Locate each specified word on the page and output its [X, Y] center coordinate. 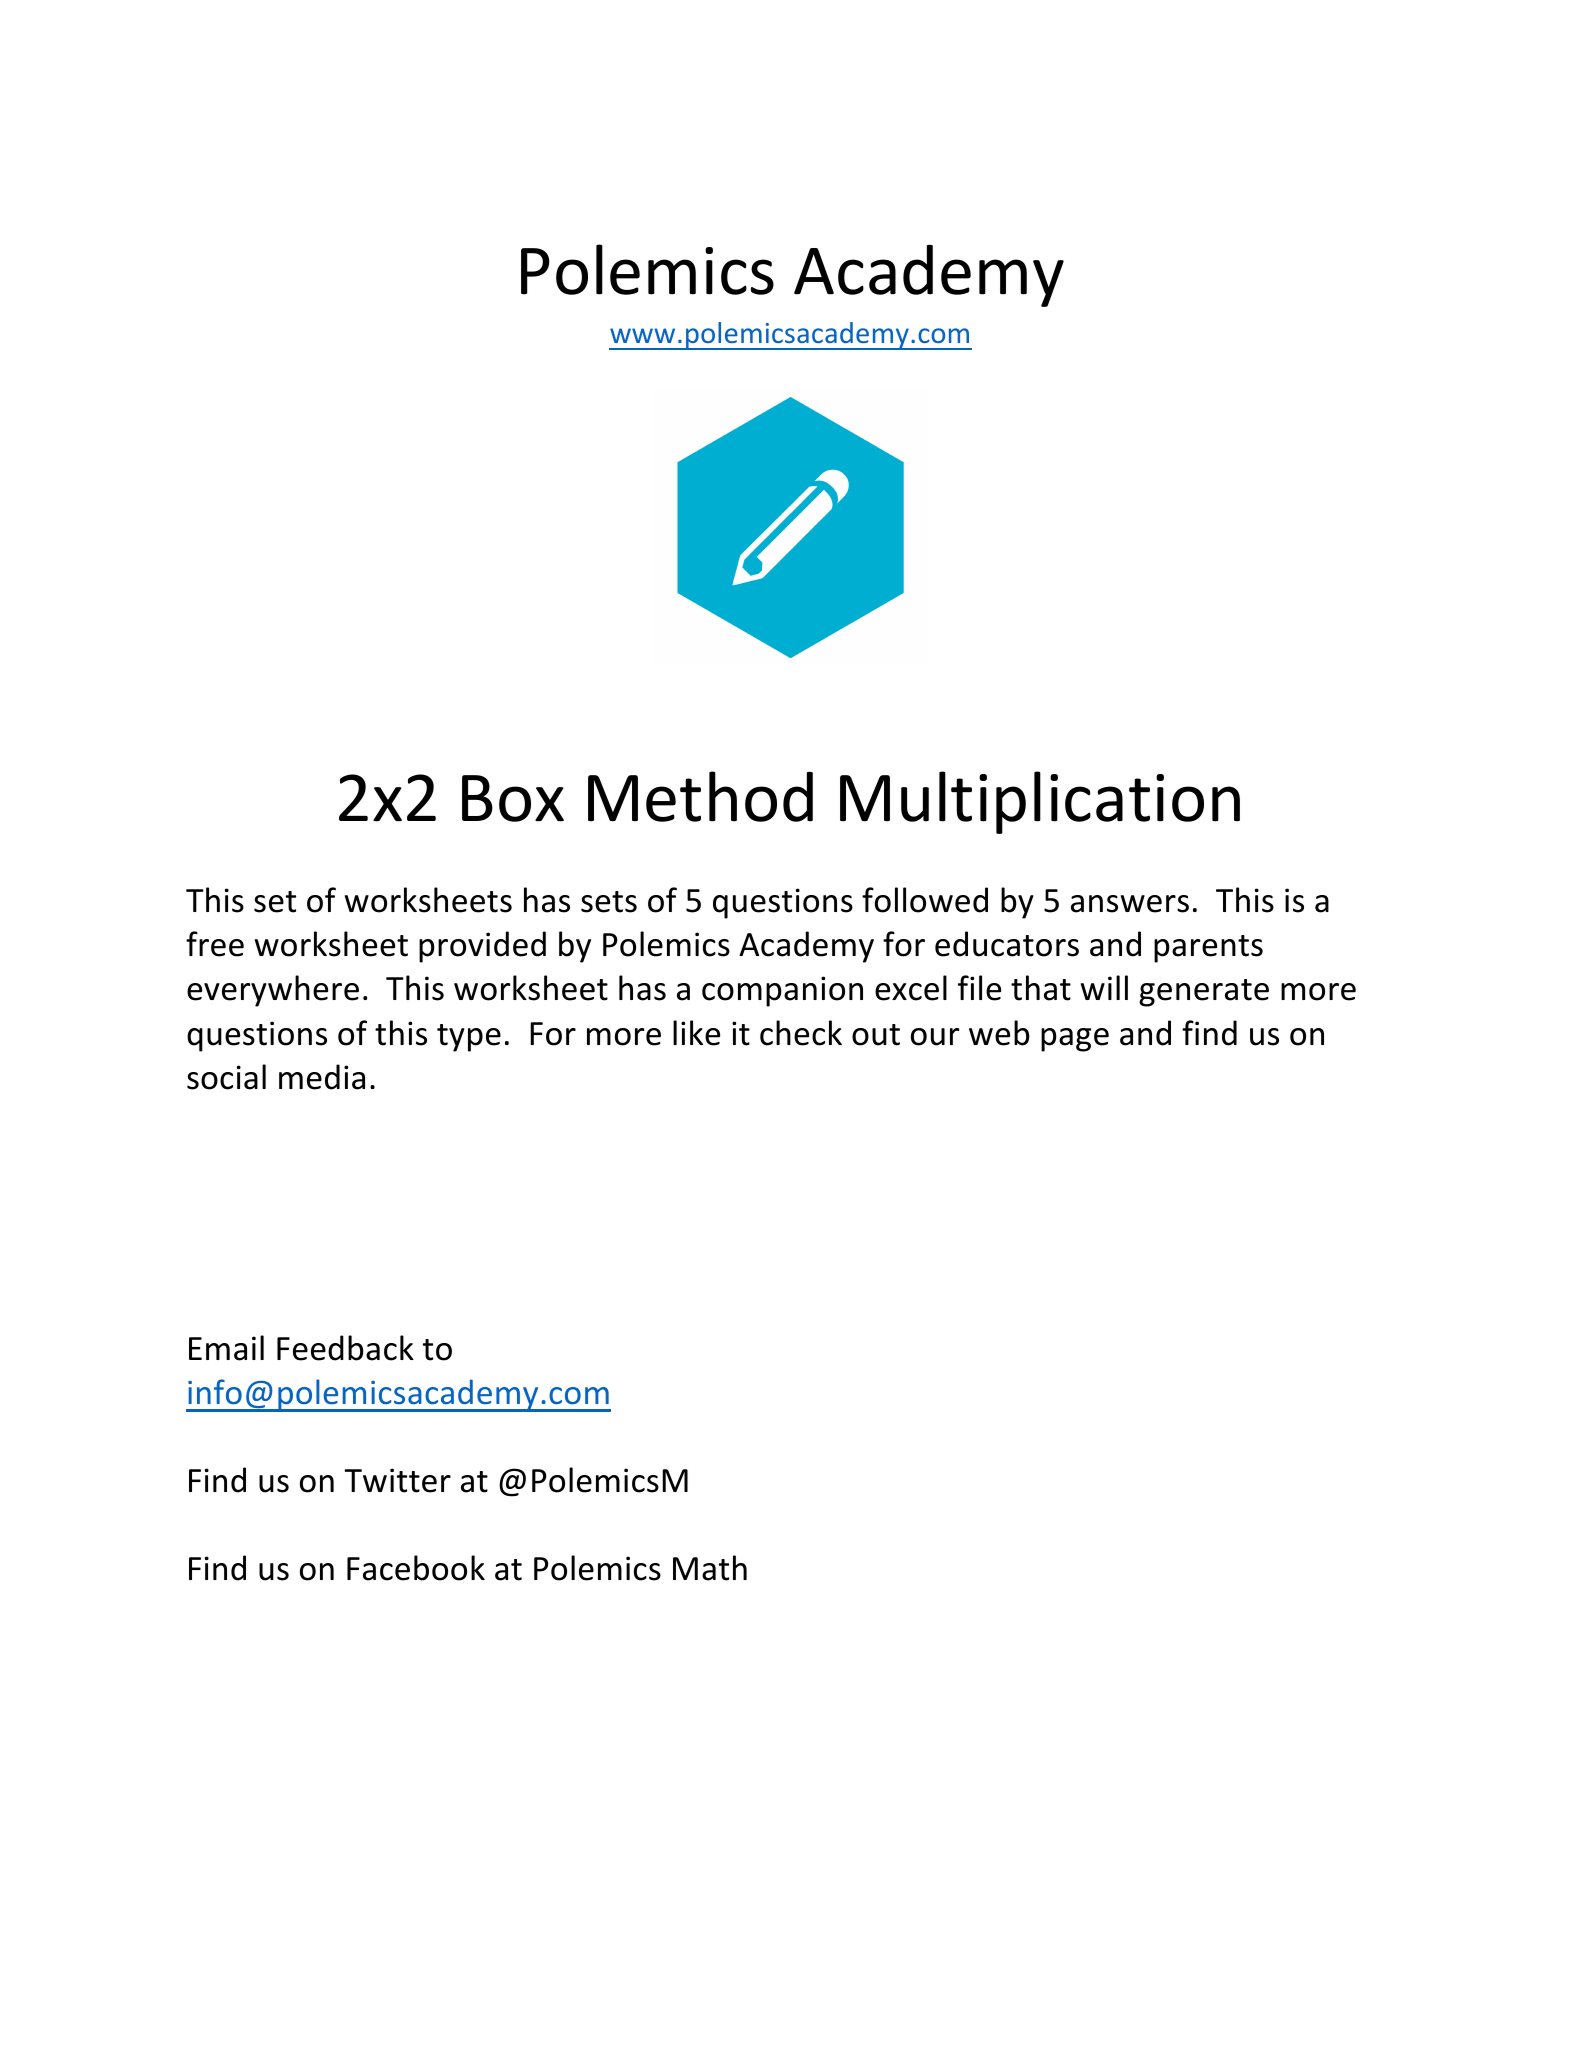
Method [700, 796]
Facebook [416, 1568]
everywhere [273, 991]
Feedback [345, 1348]
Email [226, 1348]
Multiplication [1040, 802]
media [322, 1077]
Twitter [397, 1480]
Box [513, 798]
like [696, 1033]
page [1075, 1040]
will [1104, 987]
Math [710, 1568]
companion [782, 991]
